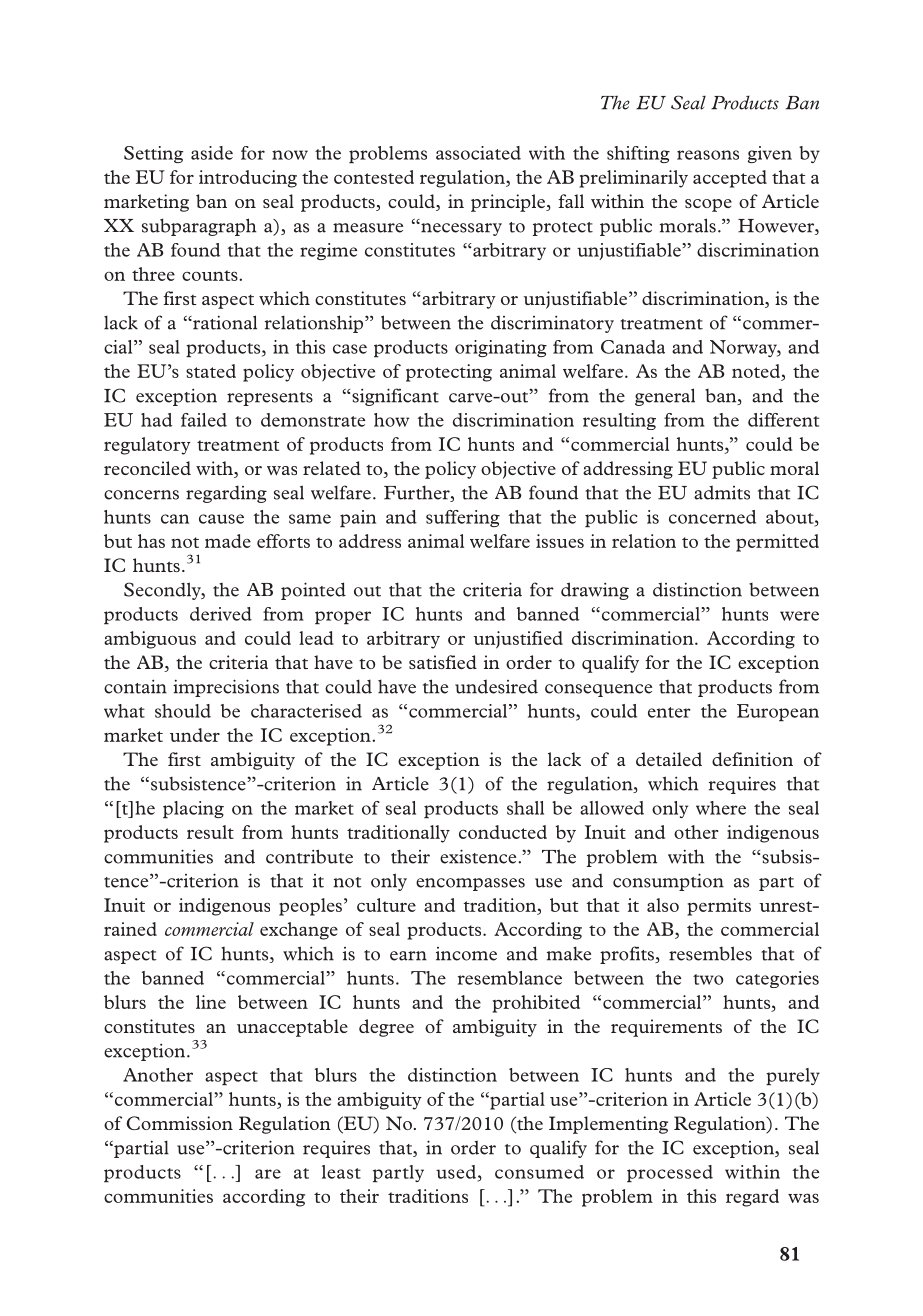 The width and height of the image is (923, 1316). Describe the element at coordinates (456, 1172) in the image. I see `used` at that location.
